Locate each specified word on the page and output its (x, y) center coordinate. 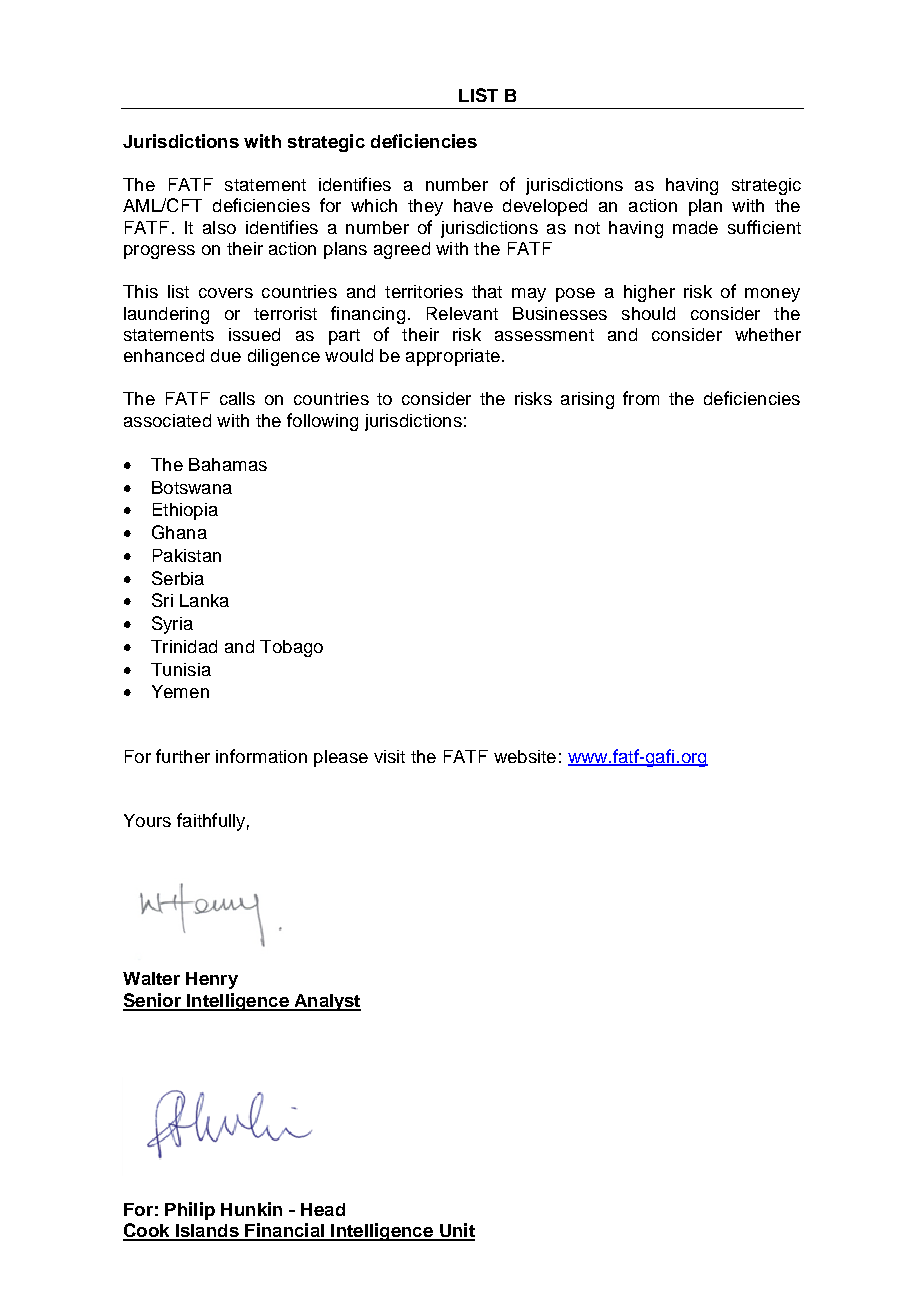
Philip (190, 1211)
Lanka (204, 600)
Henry (212, 980)
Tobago (291, 648)
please (341, 758)
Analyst (326, 1002)
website (525, 756)
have (473, 205)
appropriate (453, 357)
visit (389, 756)
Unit (456, 1231)
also (219, 227)
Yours (147, 820)
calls (237, 398)
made (695, 227)
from (641, 398)
